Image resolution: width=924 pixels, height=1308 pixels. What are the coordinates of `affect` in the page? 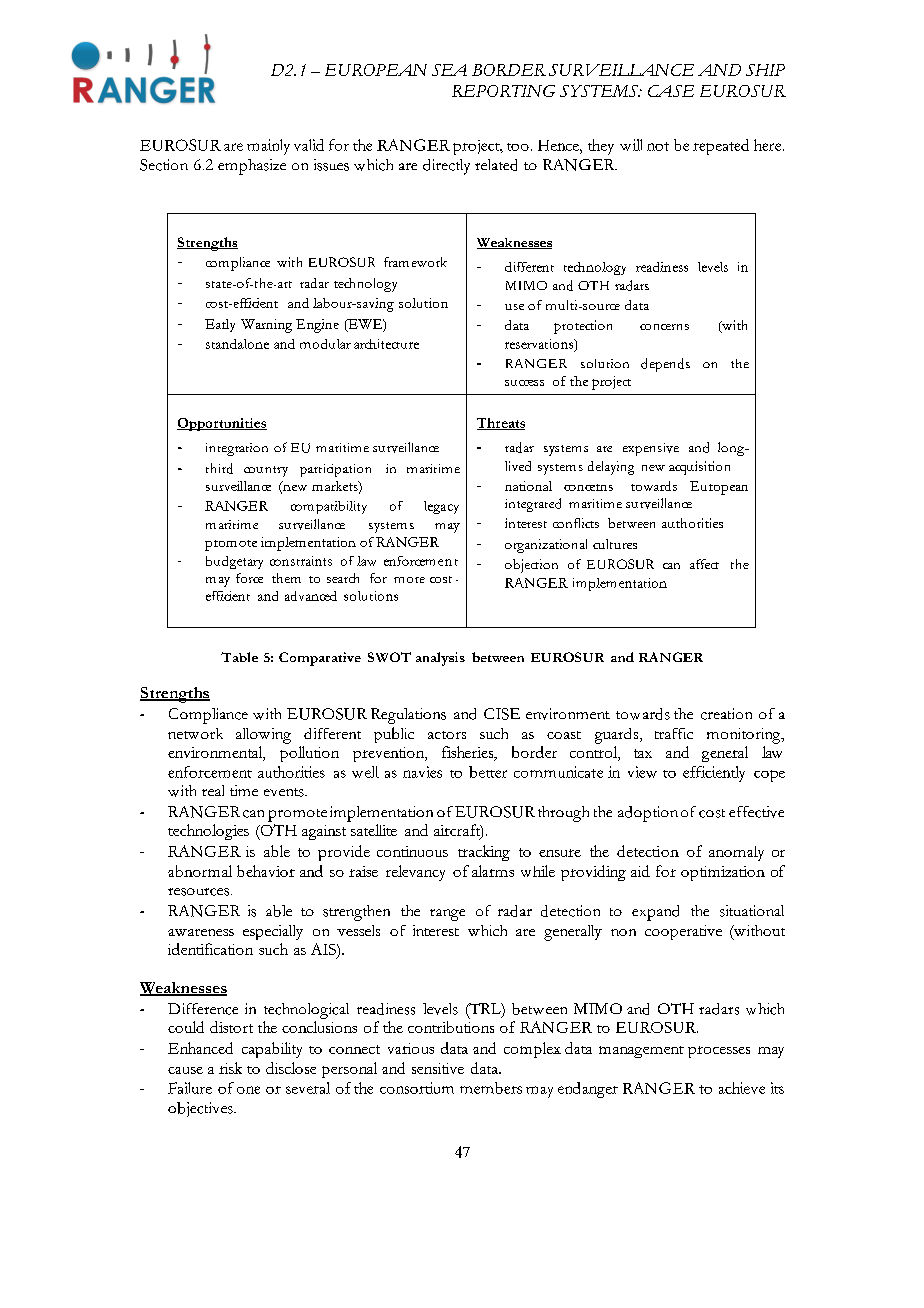 It's located at (704, 564).
